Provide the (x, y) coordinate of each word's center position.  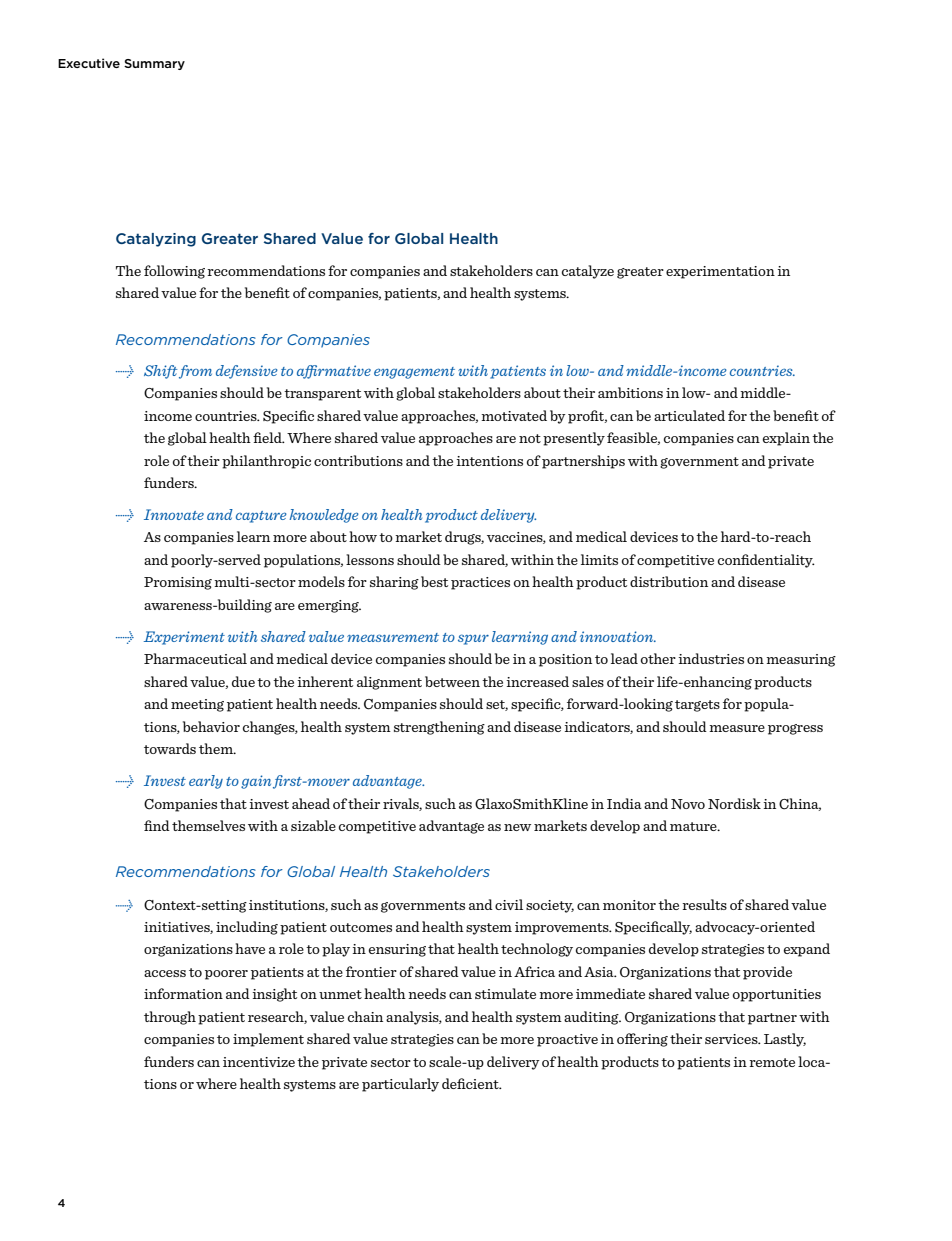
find (157, 825)
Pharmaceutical (195, 658)
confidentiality (766, 561)
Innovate (174, 514)
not (530, 438)
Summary (154, 64)
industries (711, 658)
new (517, 827)
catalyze (588, 272)
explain (786, 439)
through (170, 1018)
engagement (414, 373)
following (174, 272)
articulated (689, 415)
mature (694, 826)
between (452, 681)
